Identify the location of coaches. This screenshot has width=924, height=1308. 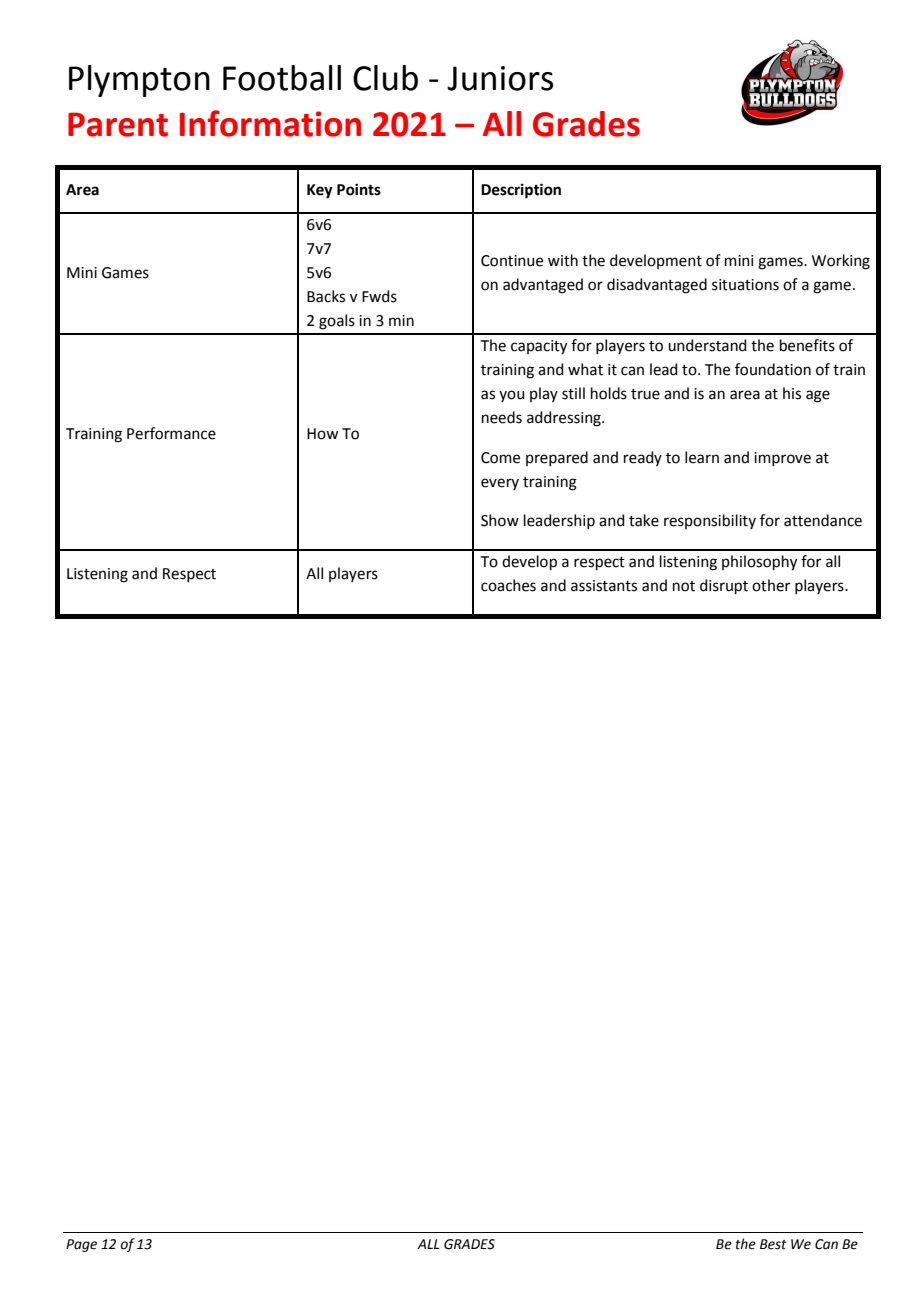
(508, 585).
